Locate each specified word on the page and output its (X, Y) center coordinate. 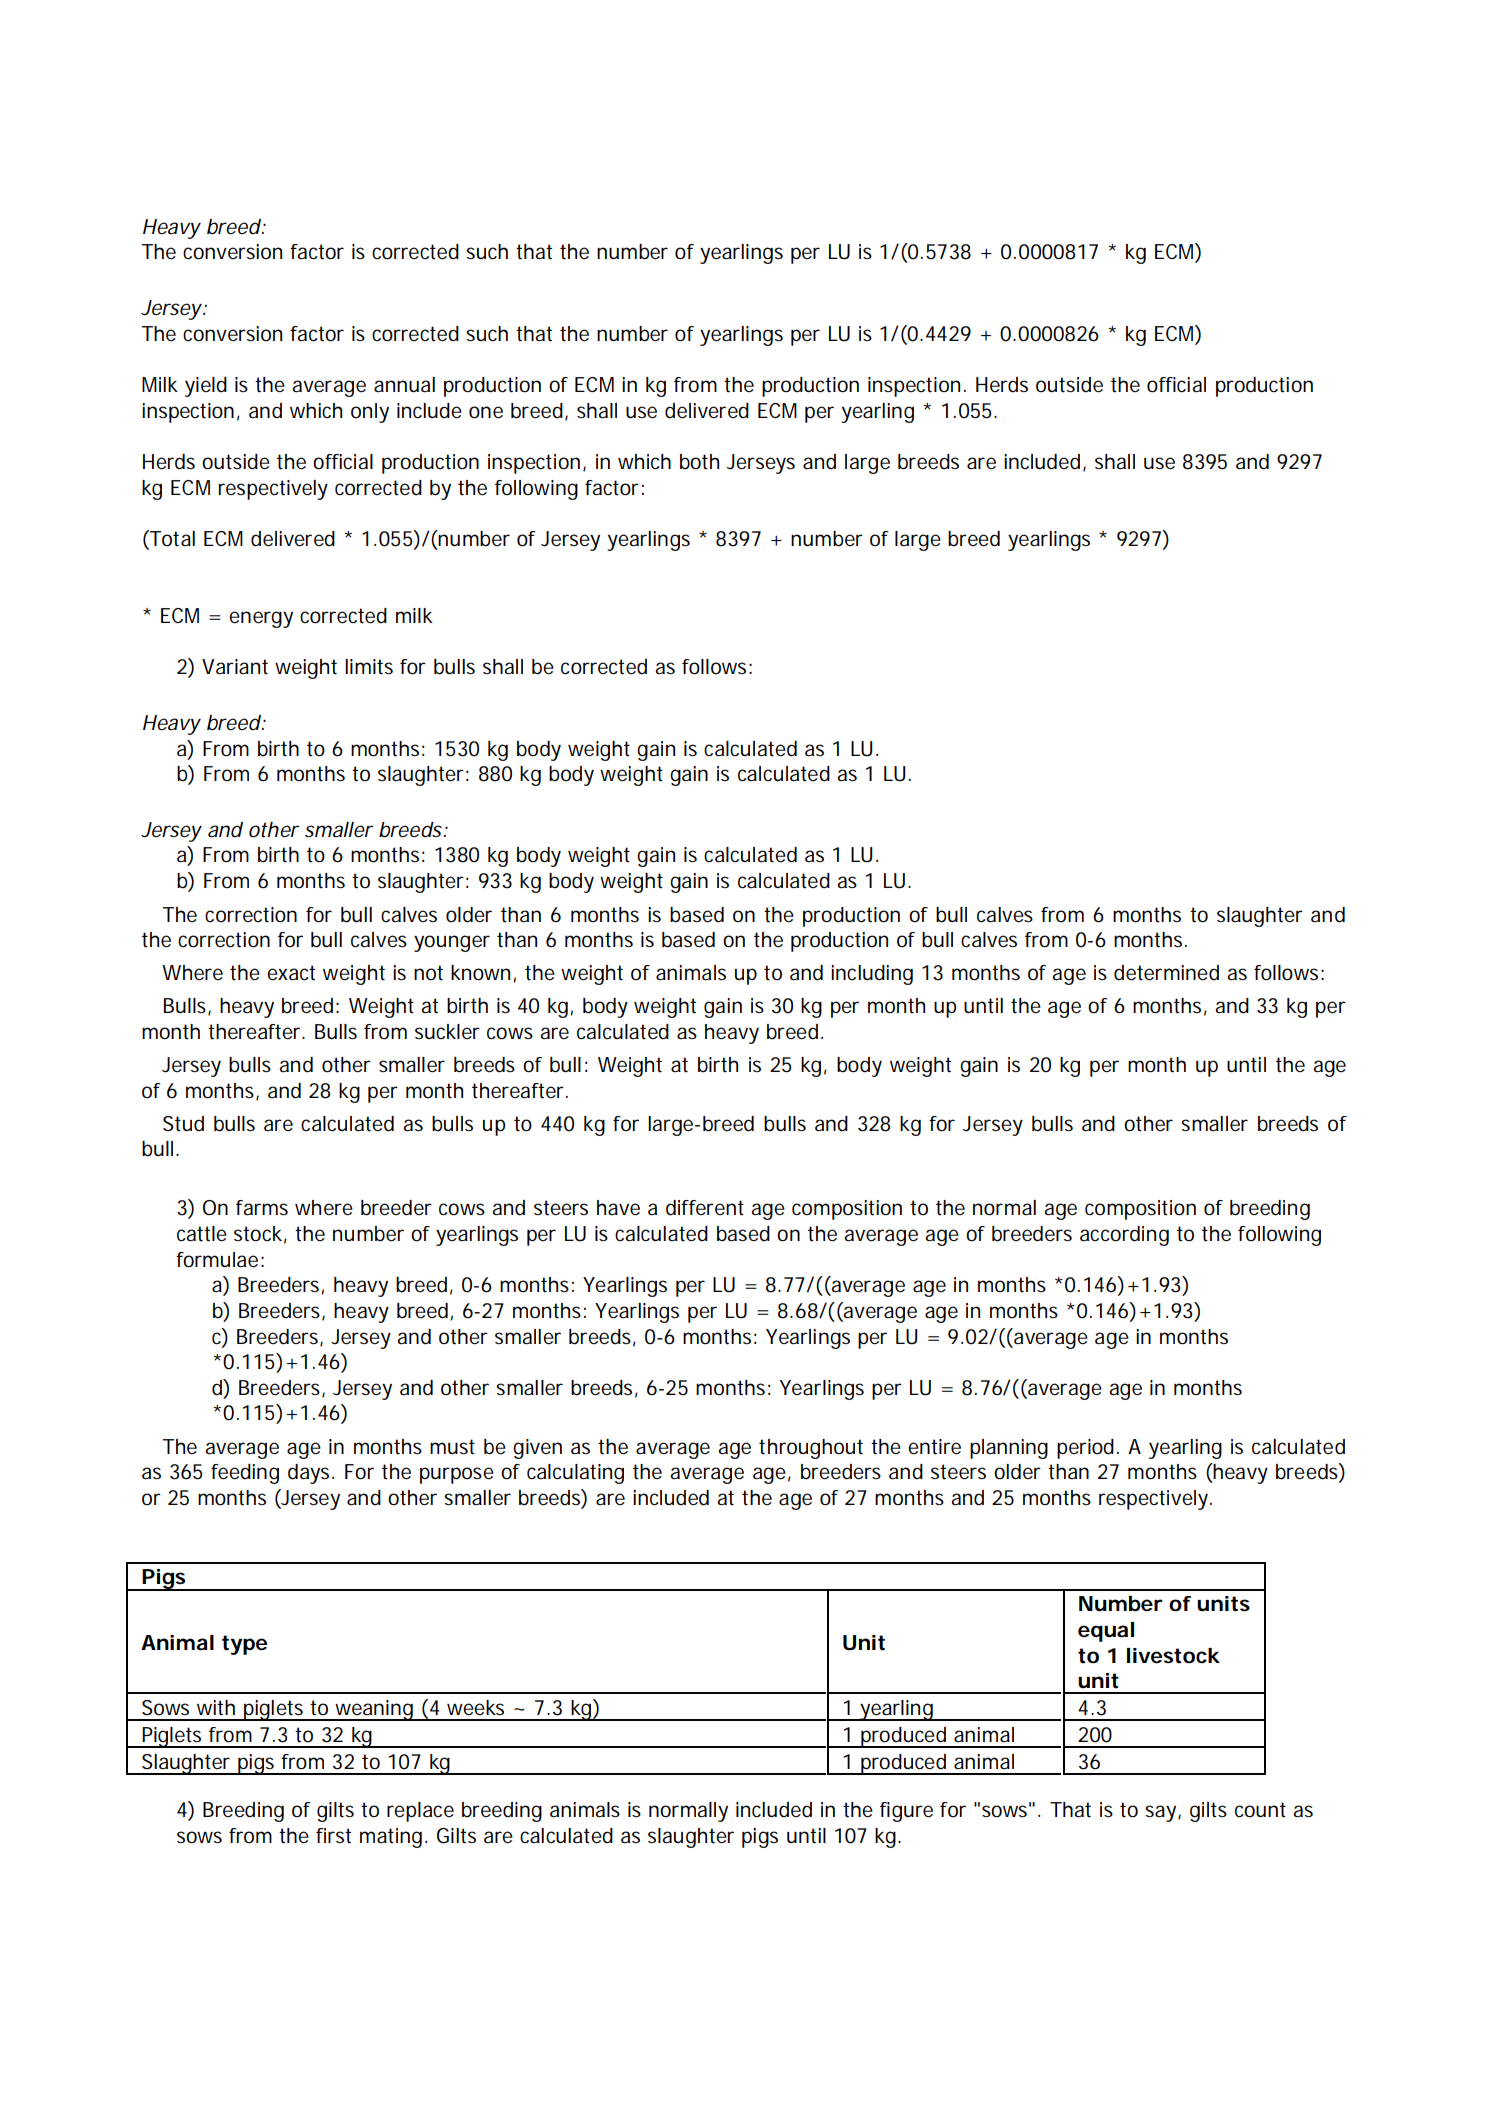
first (333, 1836)
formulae (217, 1260)
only (370, 413)
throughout (811, 1449)
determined (1166, 973)
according (1124, 1236)
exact (291, 973)
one (486, 412)
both (699, 462)
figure (906, 1812)
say (1162, 1813)
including (872, 975)
